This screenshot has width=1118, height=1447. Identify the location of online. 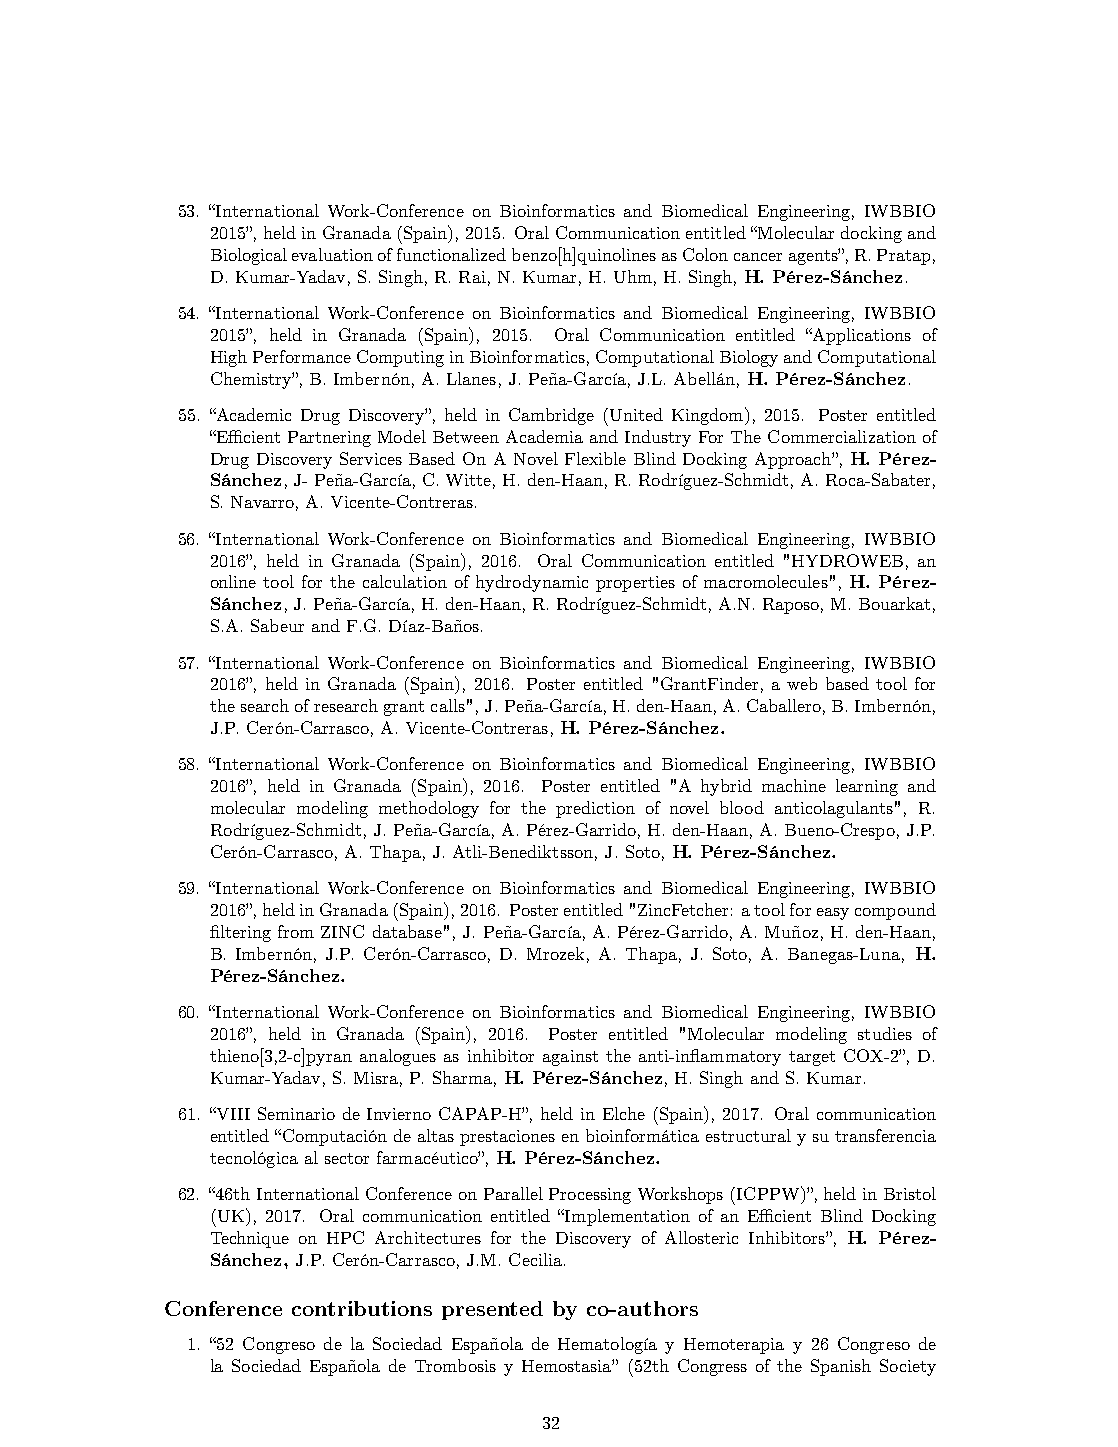
(233, 581).
